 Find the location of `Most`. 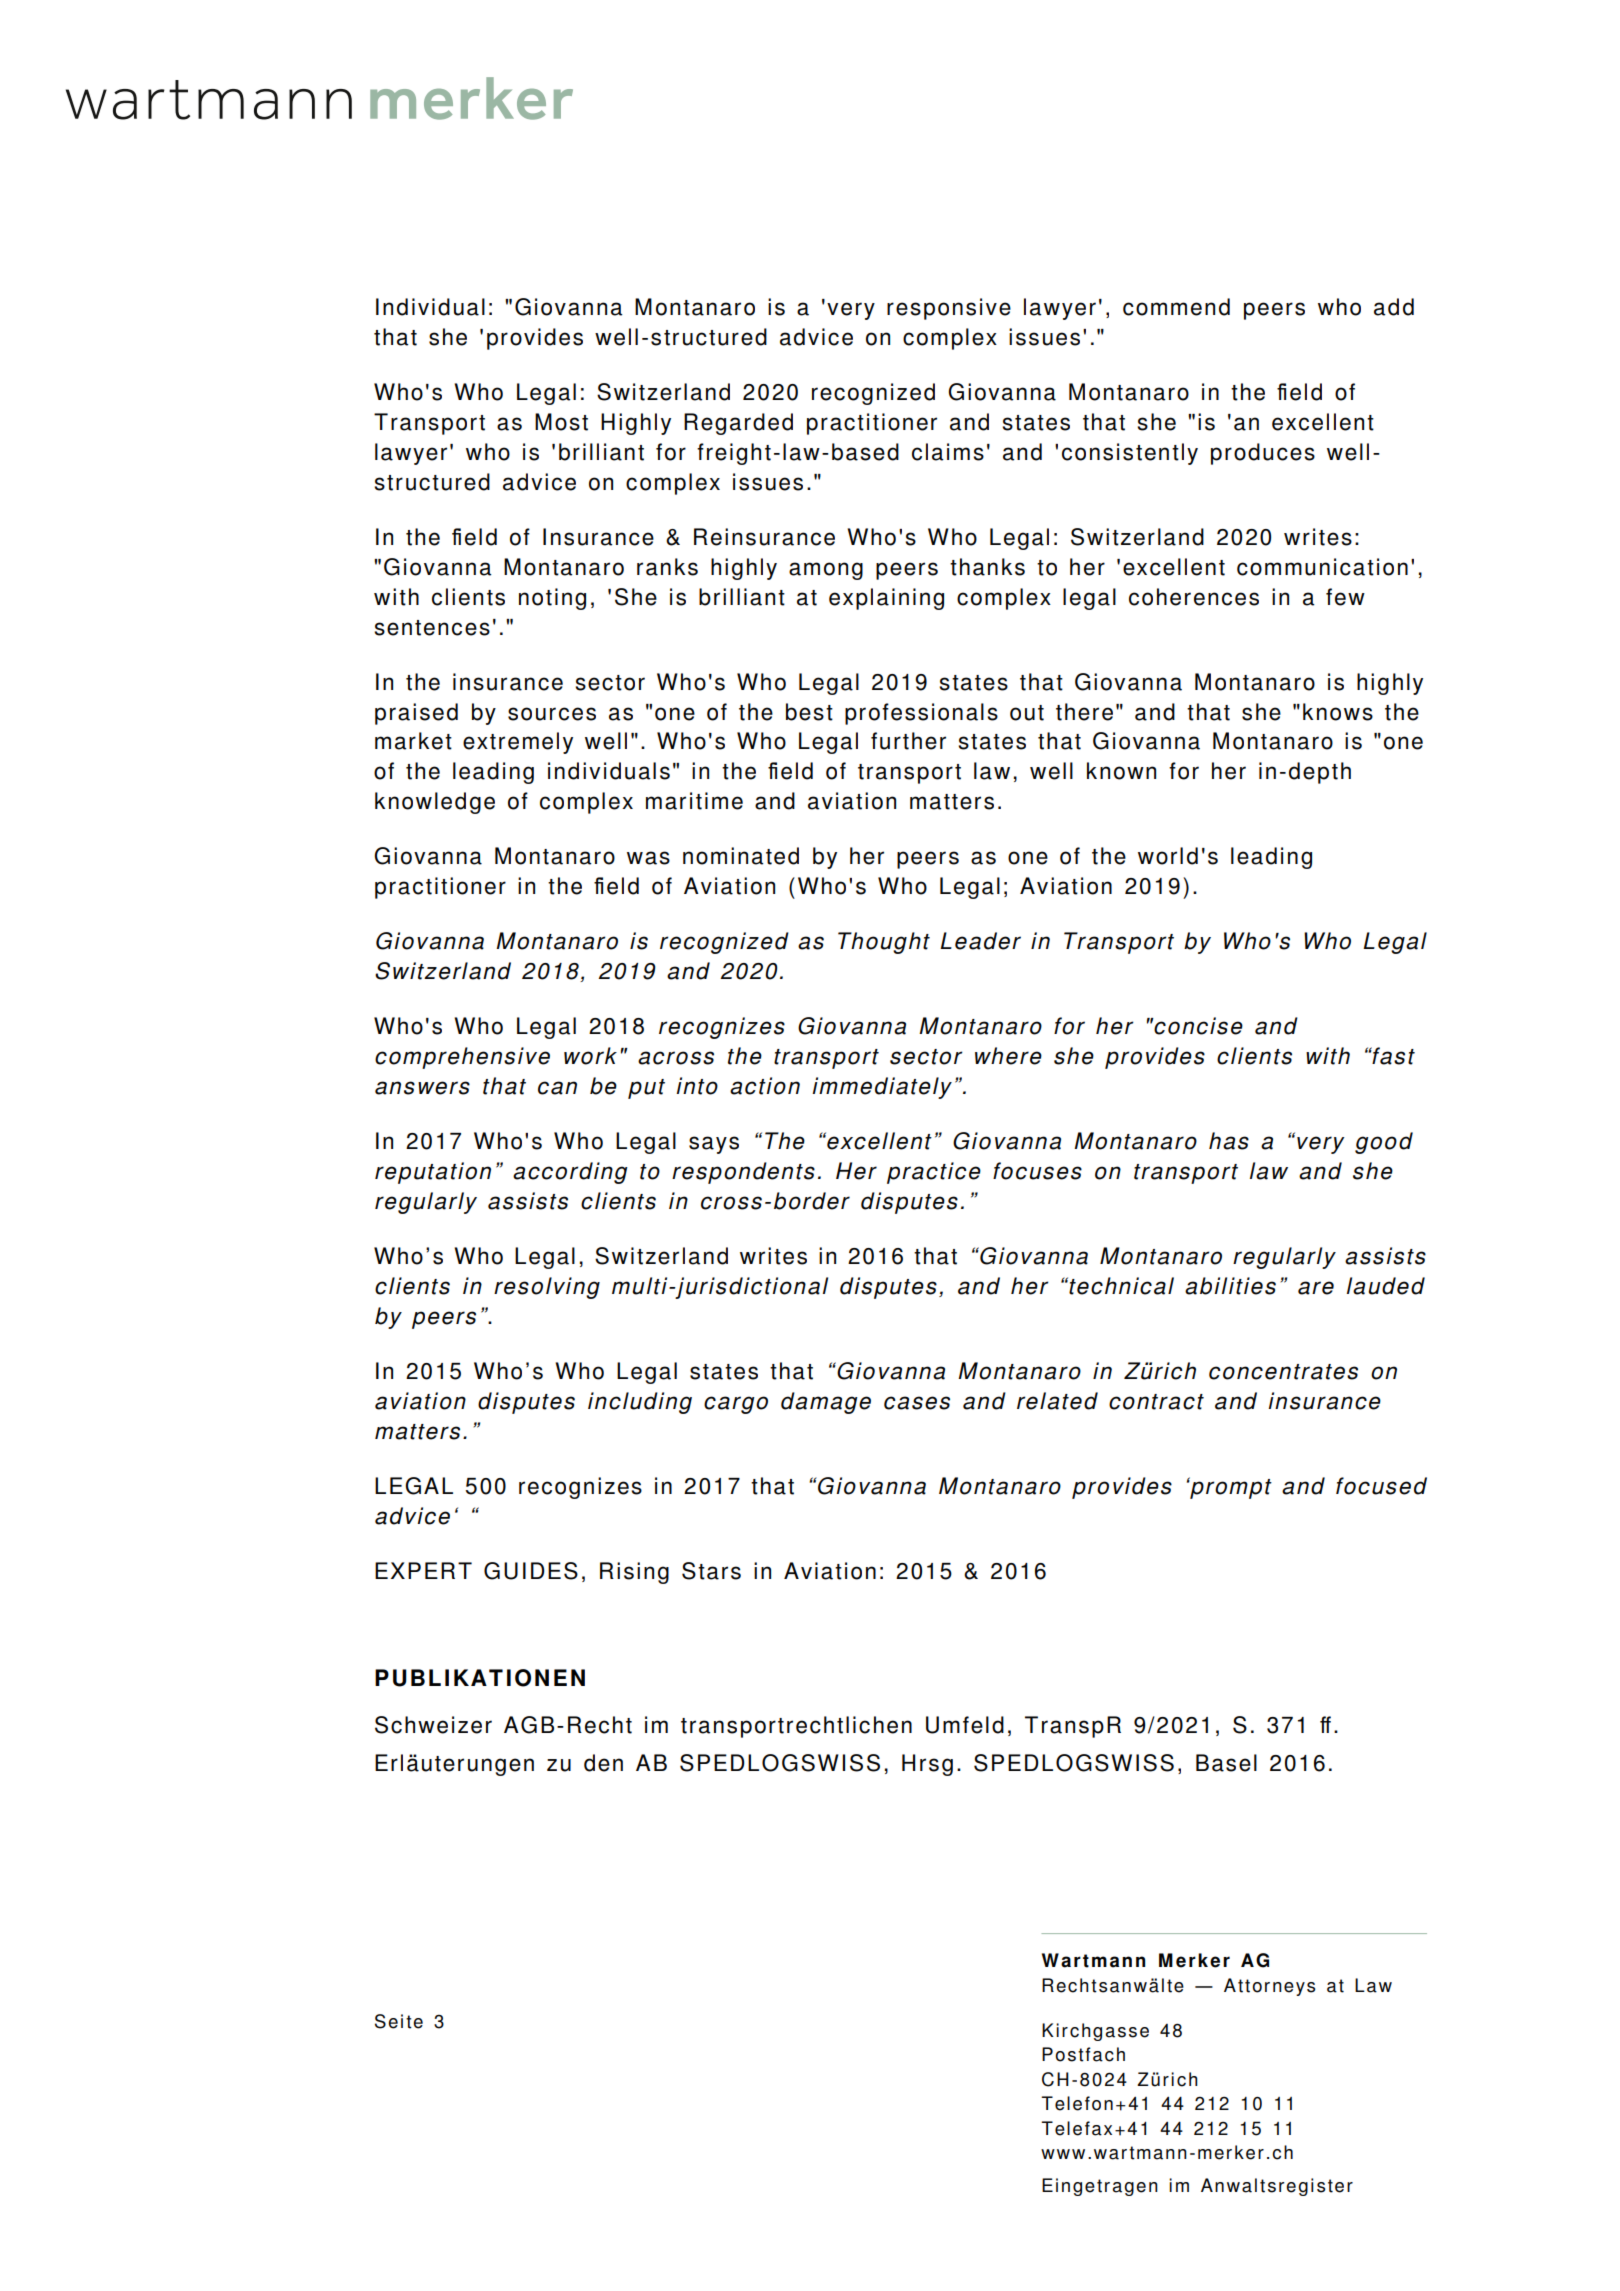

Most is located at coordinates (561, 422).
